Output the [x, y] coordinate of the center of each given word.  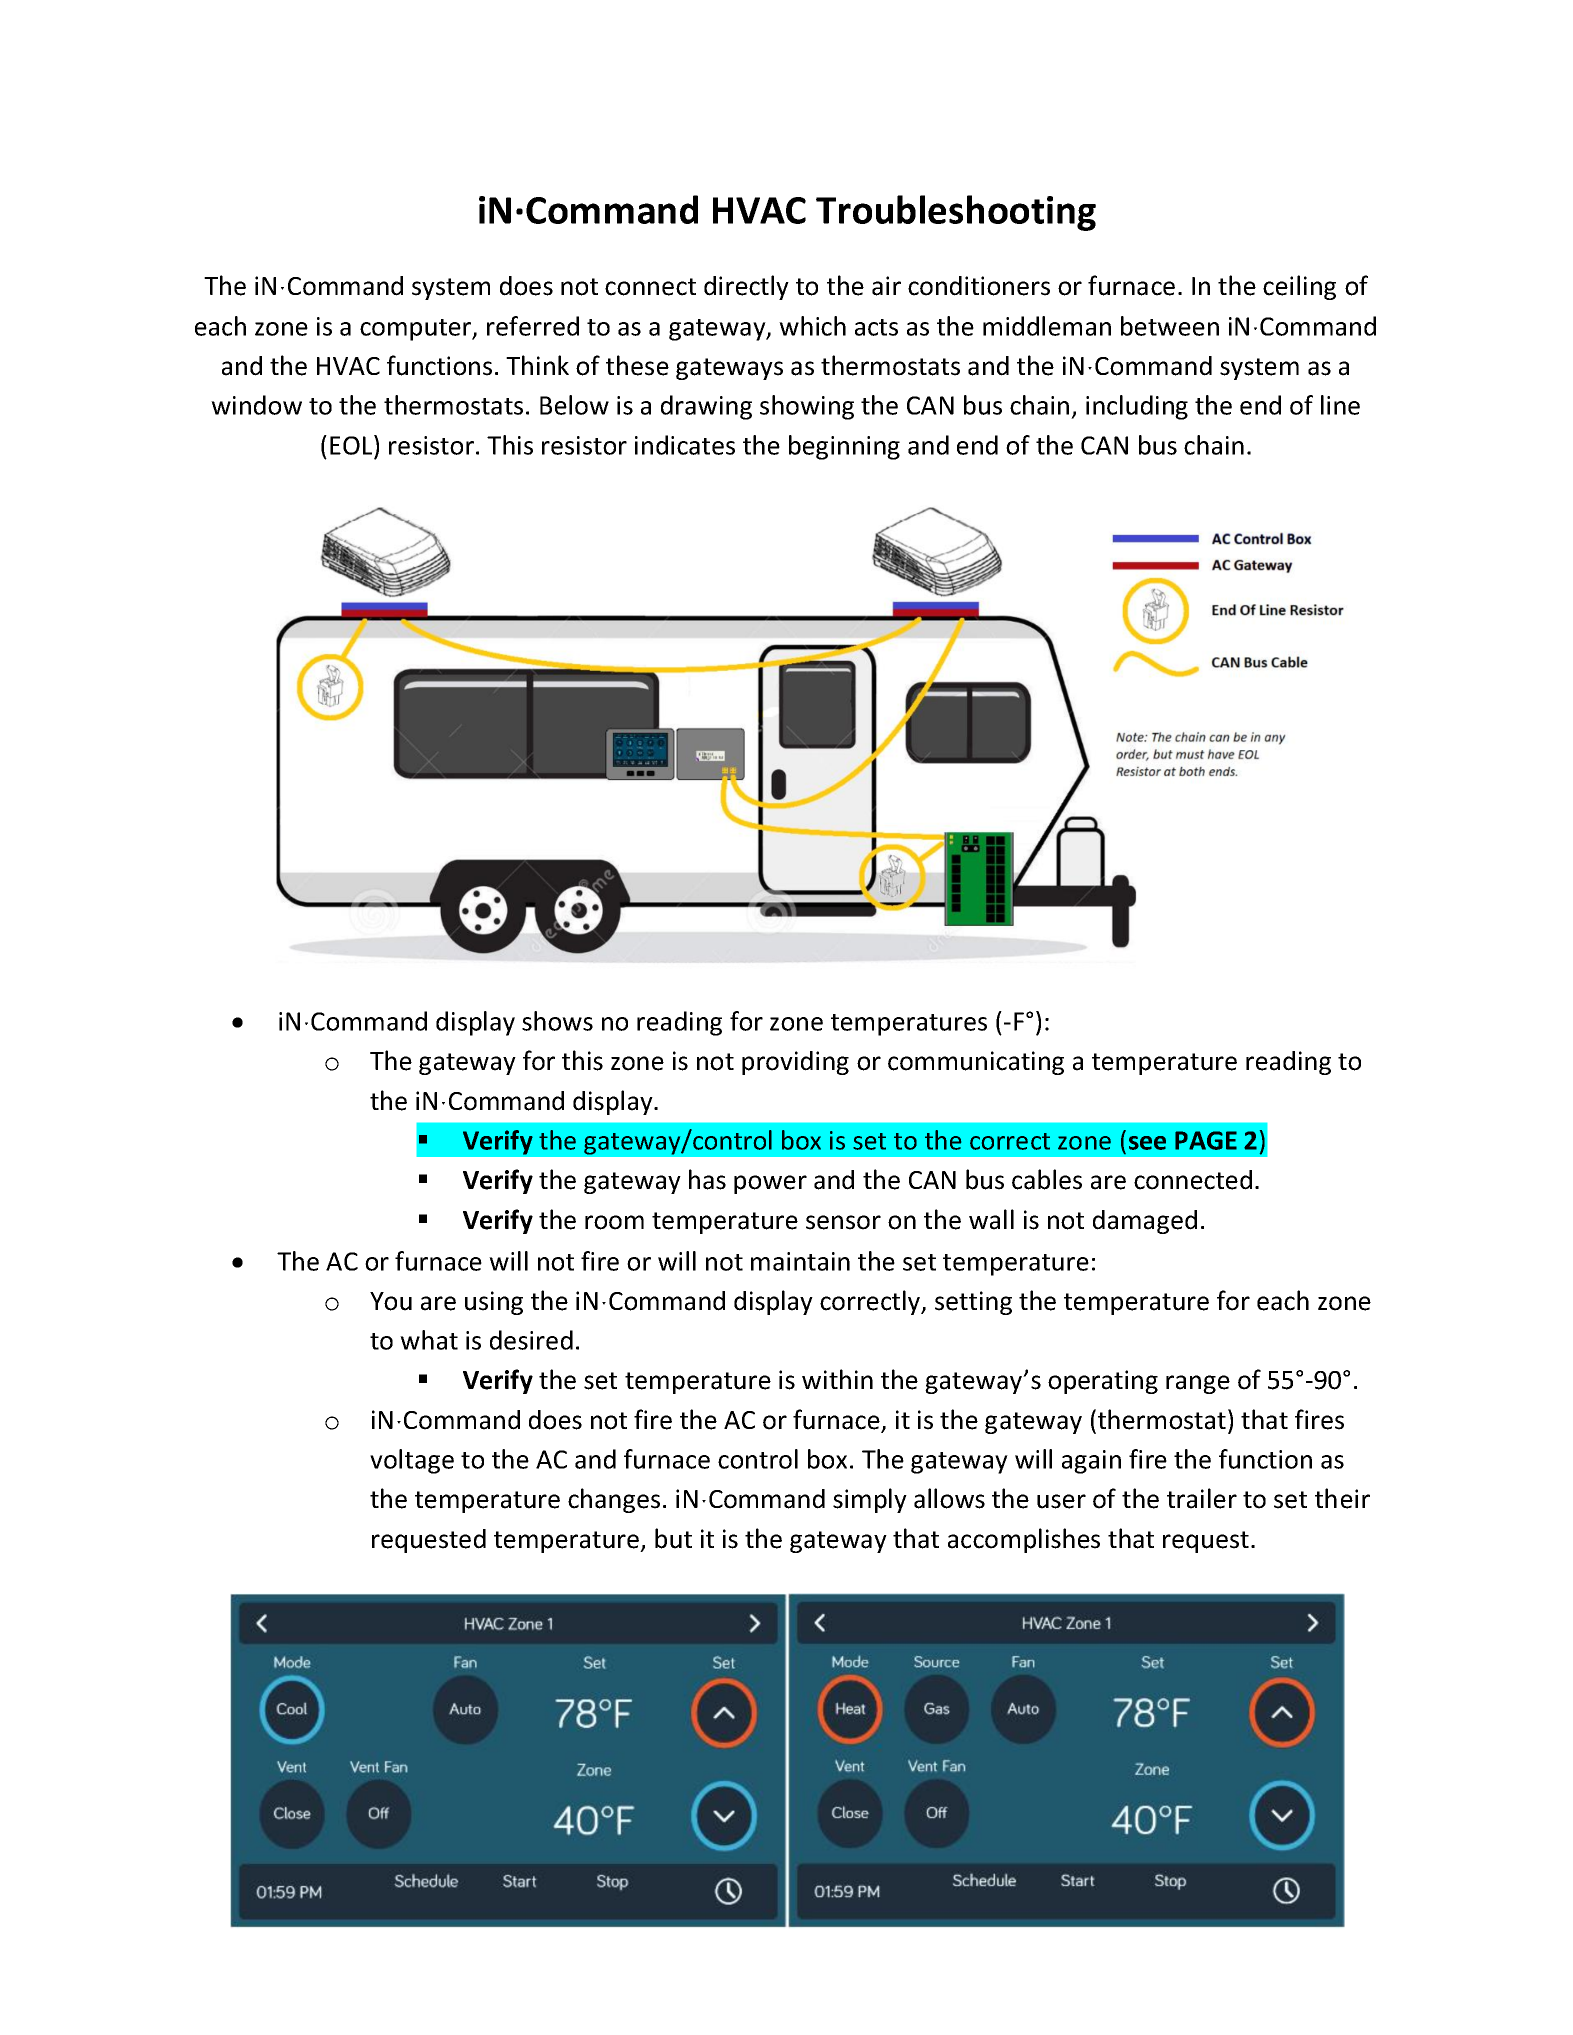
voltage [412, 1461]
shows [557, 1021]
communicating [976, 1063]
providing [795, 1063]
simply [870, 1500]
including [1137, 407]
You [391, 1301]
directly [746, 287]
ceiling [1299, 287]
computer [417, 330]
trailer [1202, 1498]
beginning [844, 447]
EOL [352, 445]
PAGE [1206, 1140]
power [770, 1184]
